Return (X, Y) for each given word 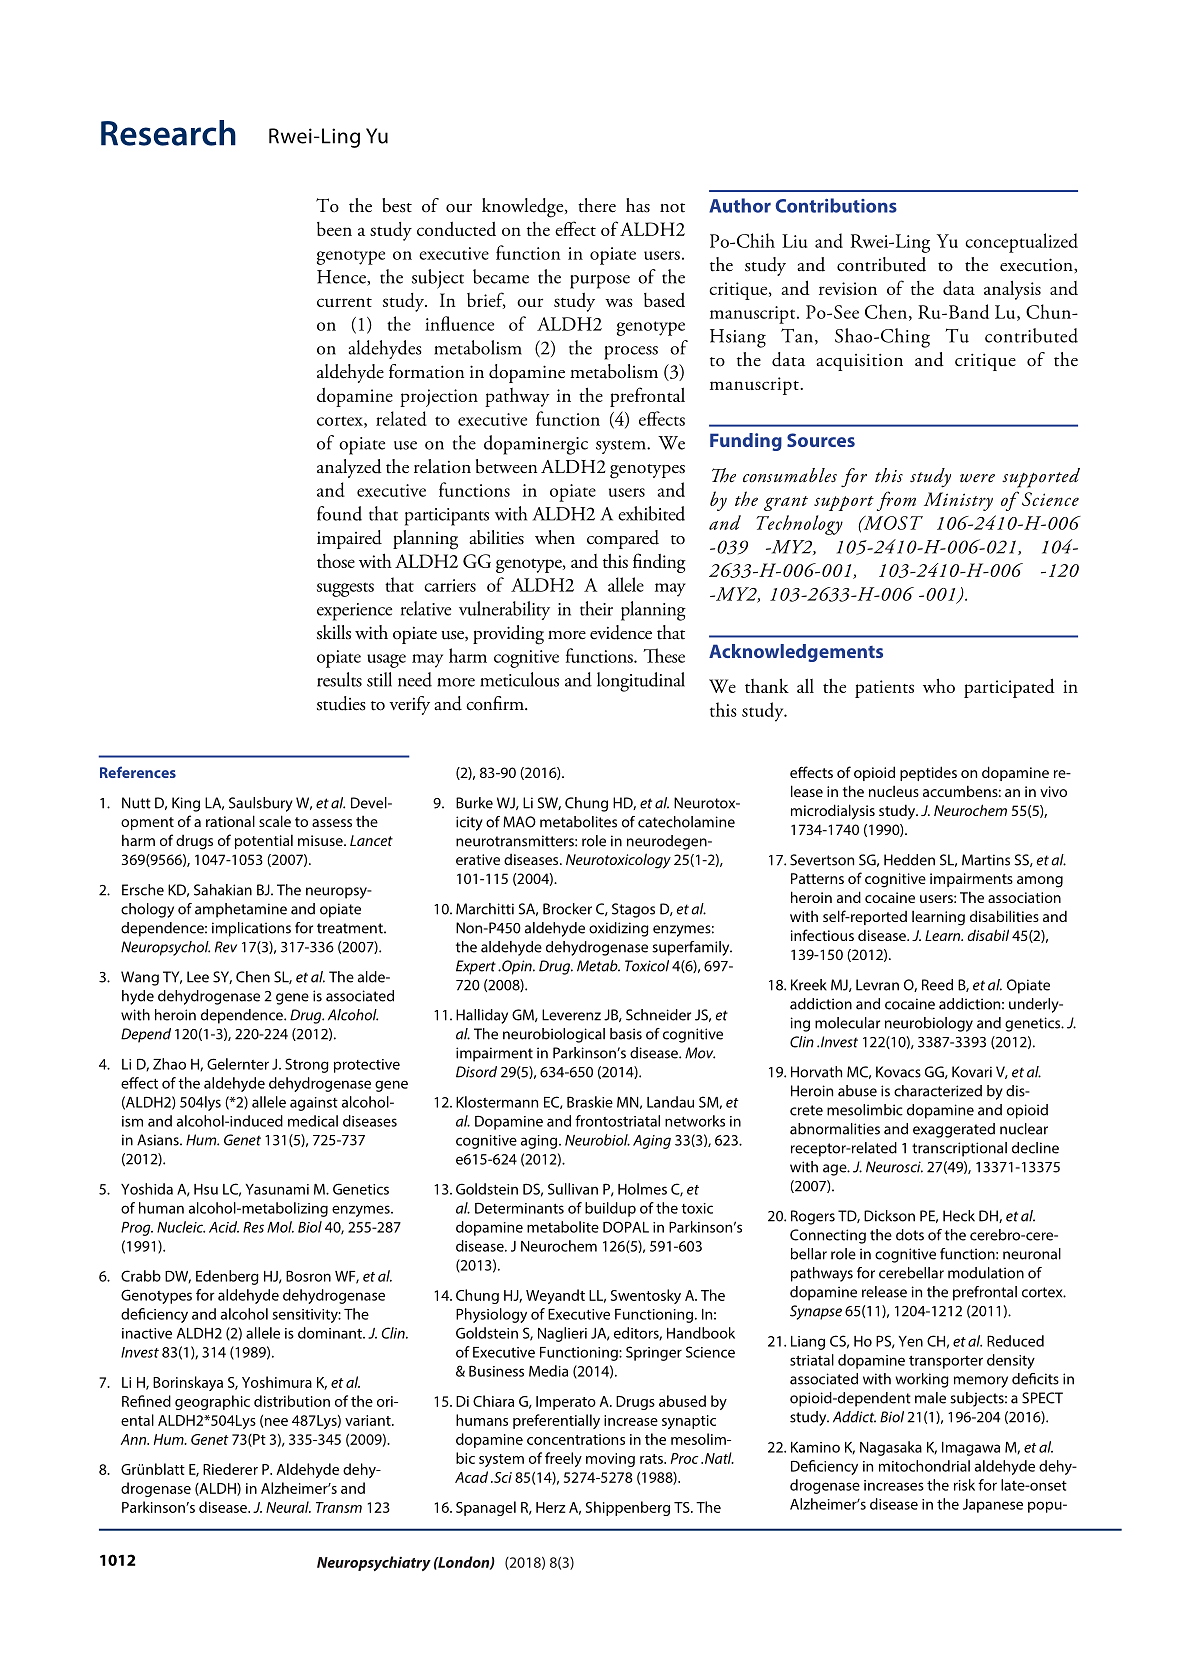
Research (168, 133)
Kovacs (898, 1072)
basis (626, 1034)
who (939, 685)
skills (334, 632)
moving (610, 1460)
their (596, 608)
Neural (288, 1507)
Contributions (836, 205)
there (597, 205)
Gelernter (238, 1064)
